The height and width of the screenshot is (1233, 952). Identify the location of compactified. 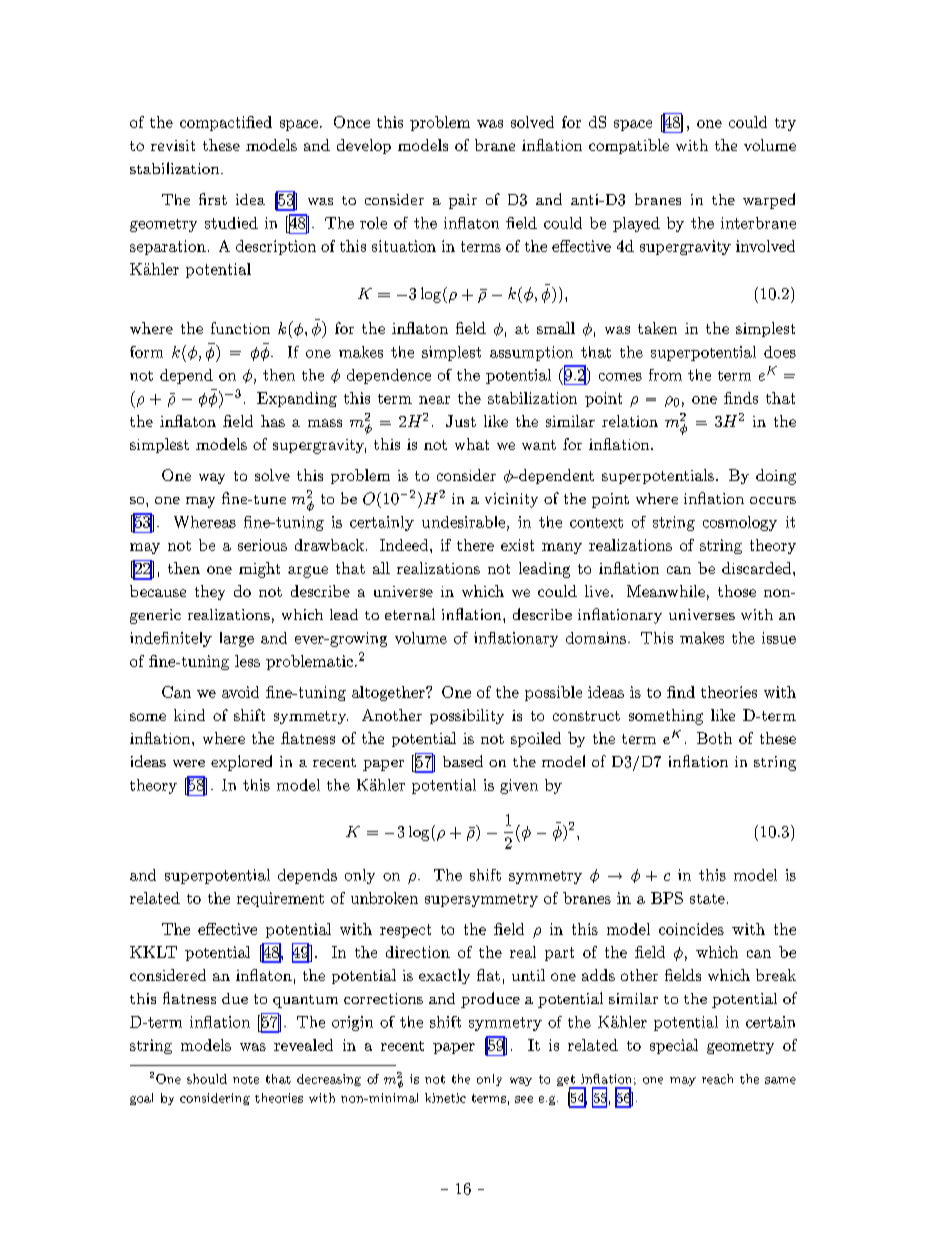
(226, 123).
